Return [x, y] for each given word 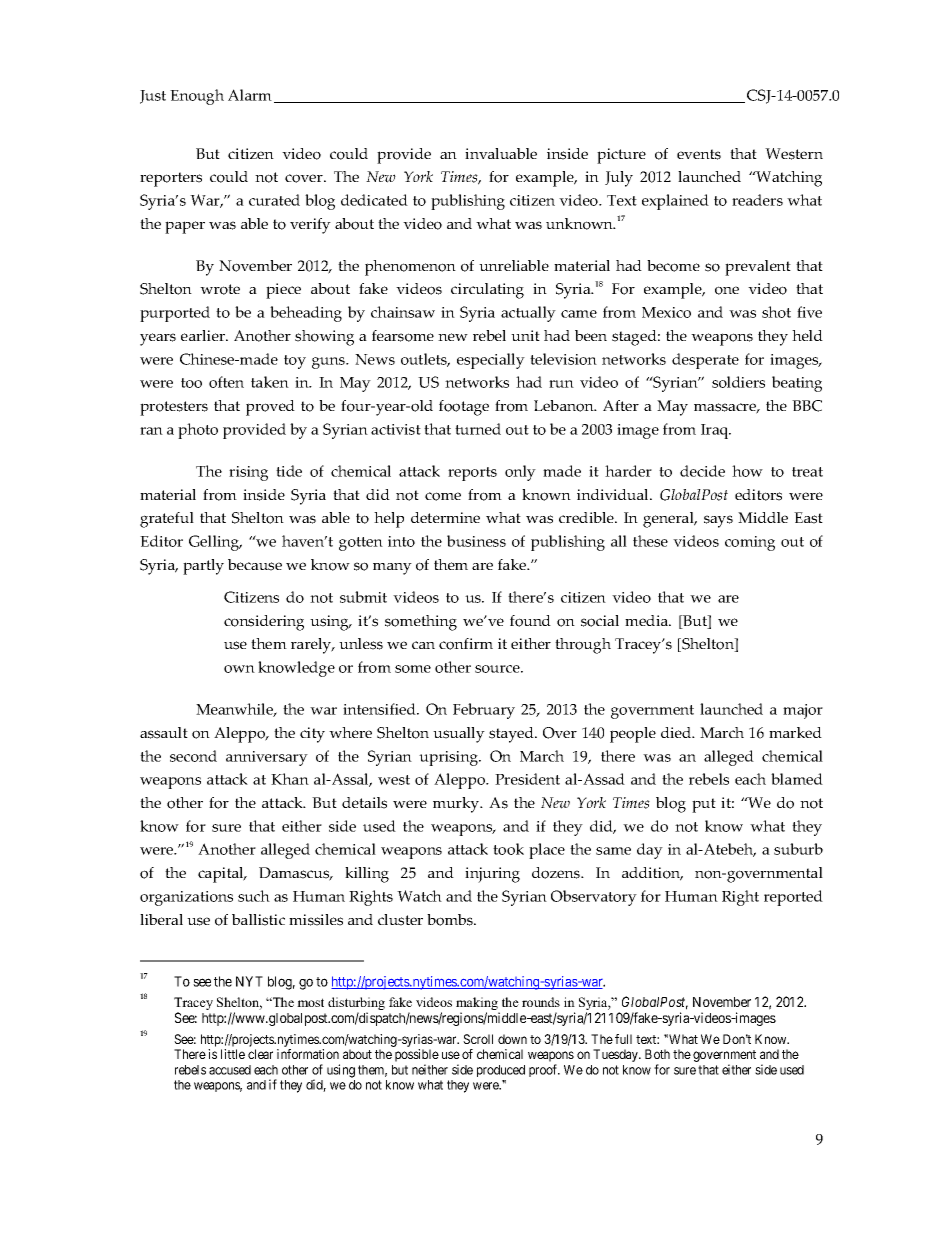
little [233, 1054]
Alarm [250, 95]
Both [657, 1054]
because [255, 565]
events [699, 154]
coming [750, 543]
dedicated [374, 200]
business [476, 541]
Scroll [478, 1039]
